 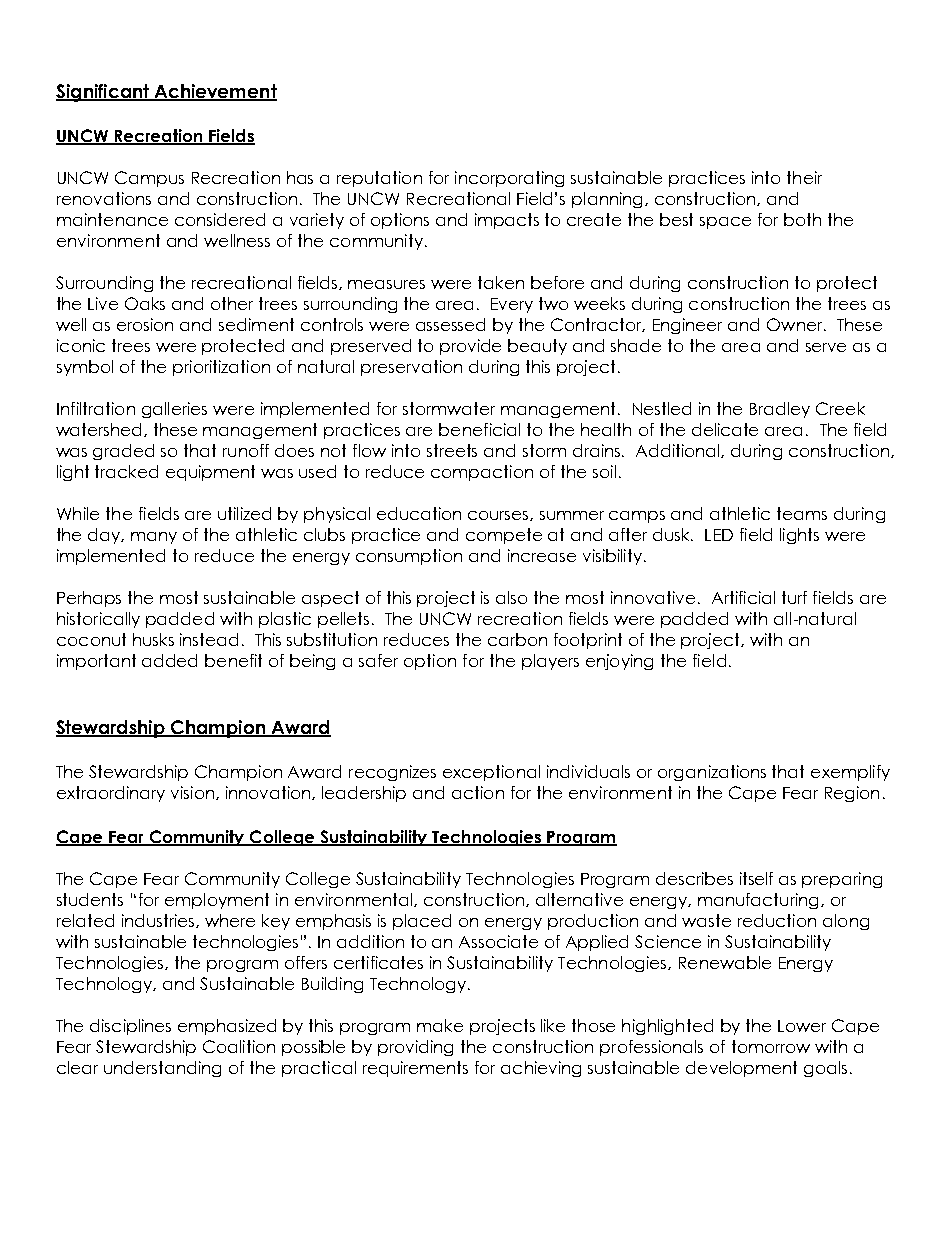 I want to click on also, so click(x=511, y=597).
